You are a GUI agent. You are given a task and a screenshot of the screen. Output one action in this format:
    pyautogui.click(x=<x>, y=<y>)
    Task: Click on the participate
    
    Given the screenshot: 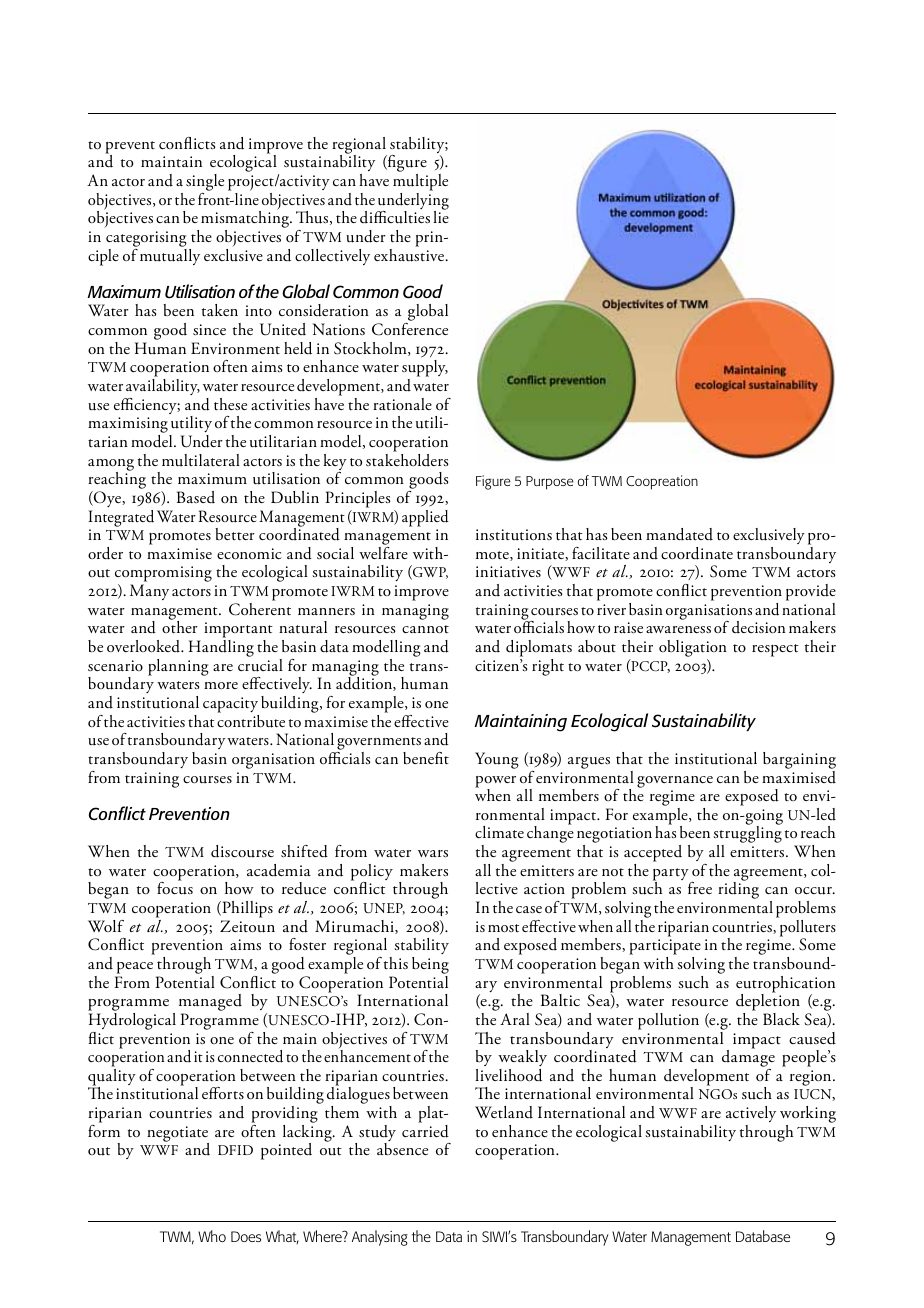 What is the action you would take?
    pyautogui.click(x=665, y=948)
